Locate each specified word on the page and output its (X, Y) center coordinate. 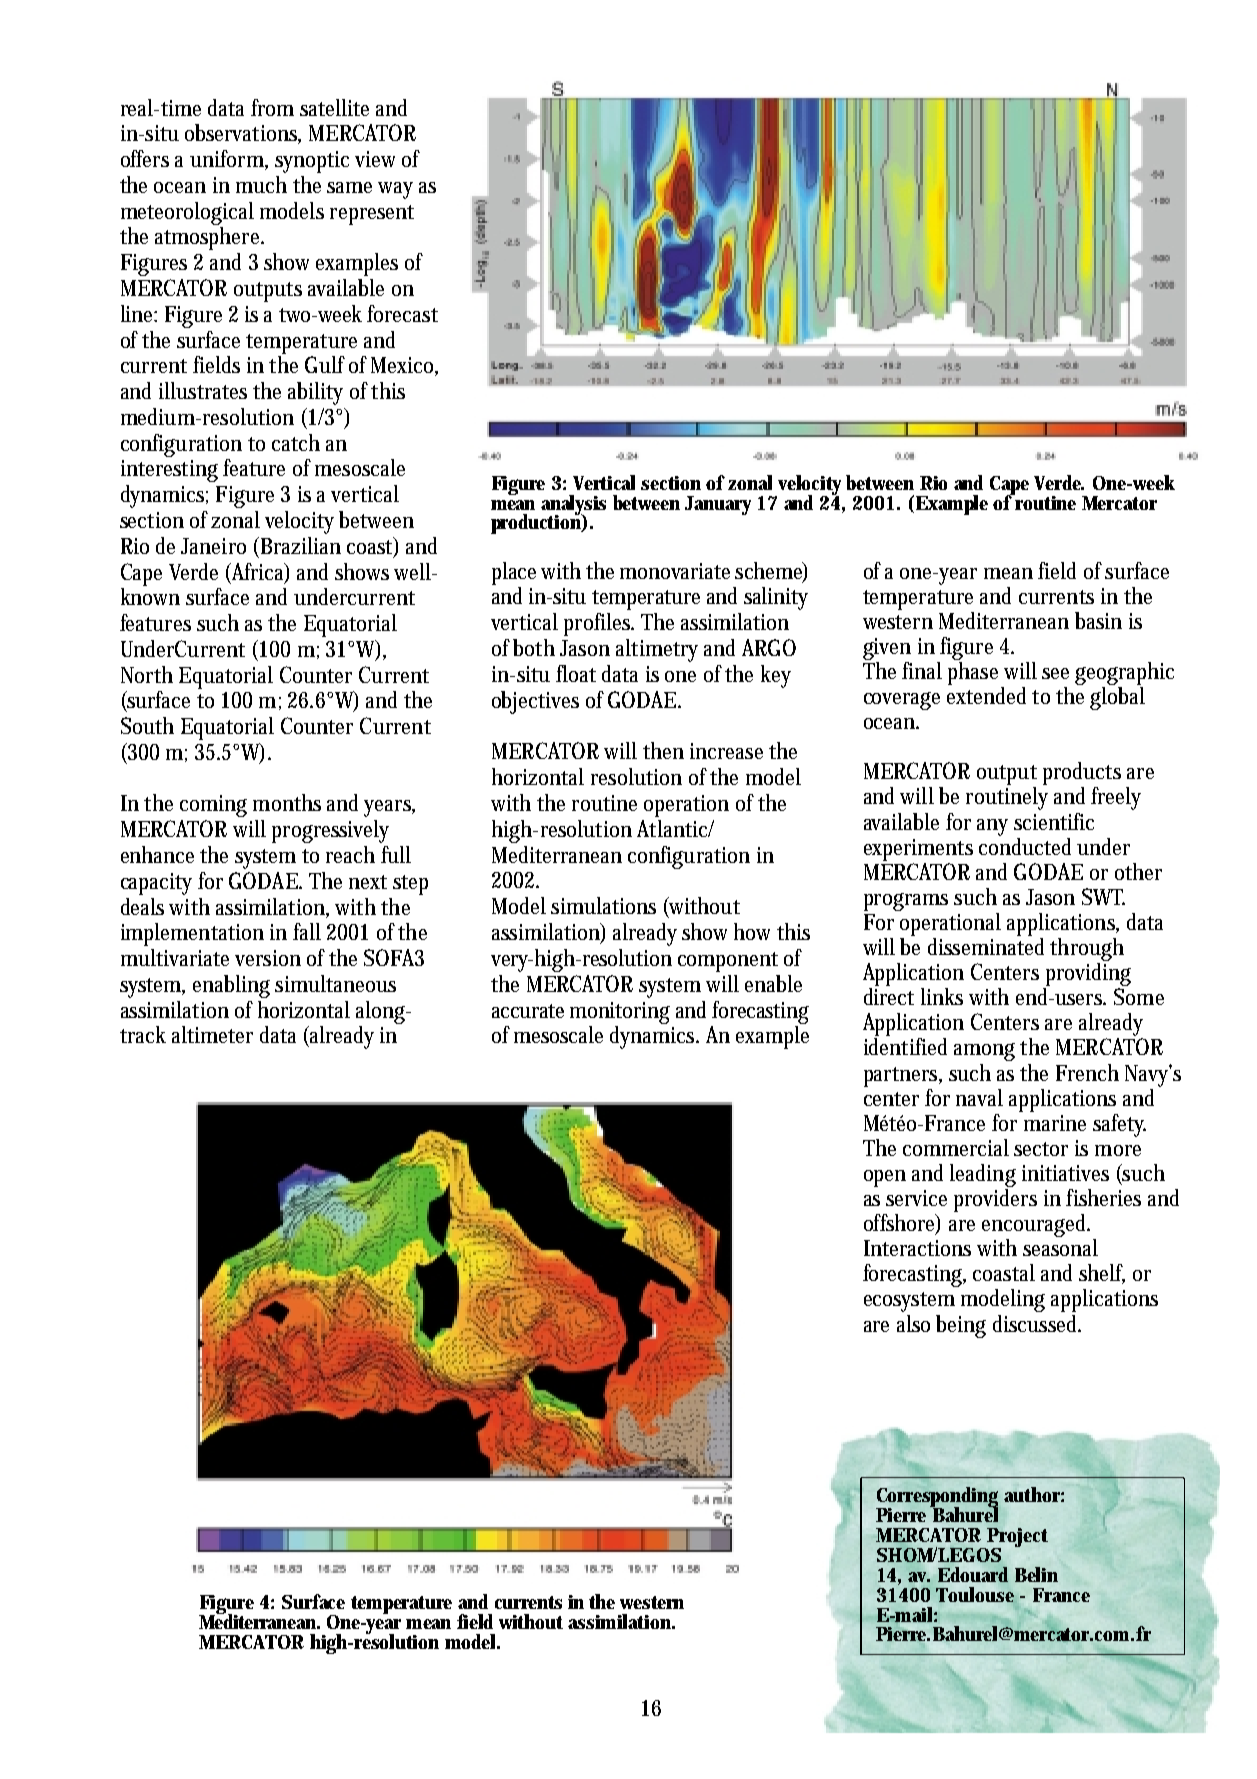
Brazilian (299, 545)
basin (1098, 620)
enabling (231, 986)
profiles (599, 624)
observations (243, 134)
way (395, 190)
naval (979, 1097)
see (1055, 673)
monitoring (620, 1013)
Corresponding (937, 1498)
